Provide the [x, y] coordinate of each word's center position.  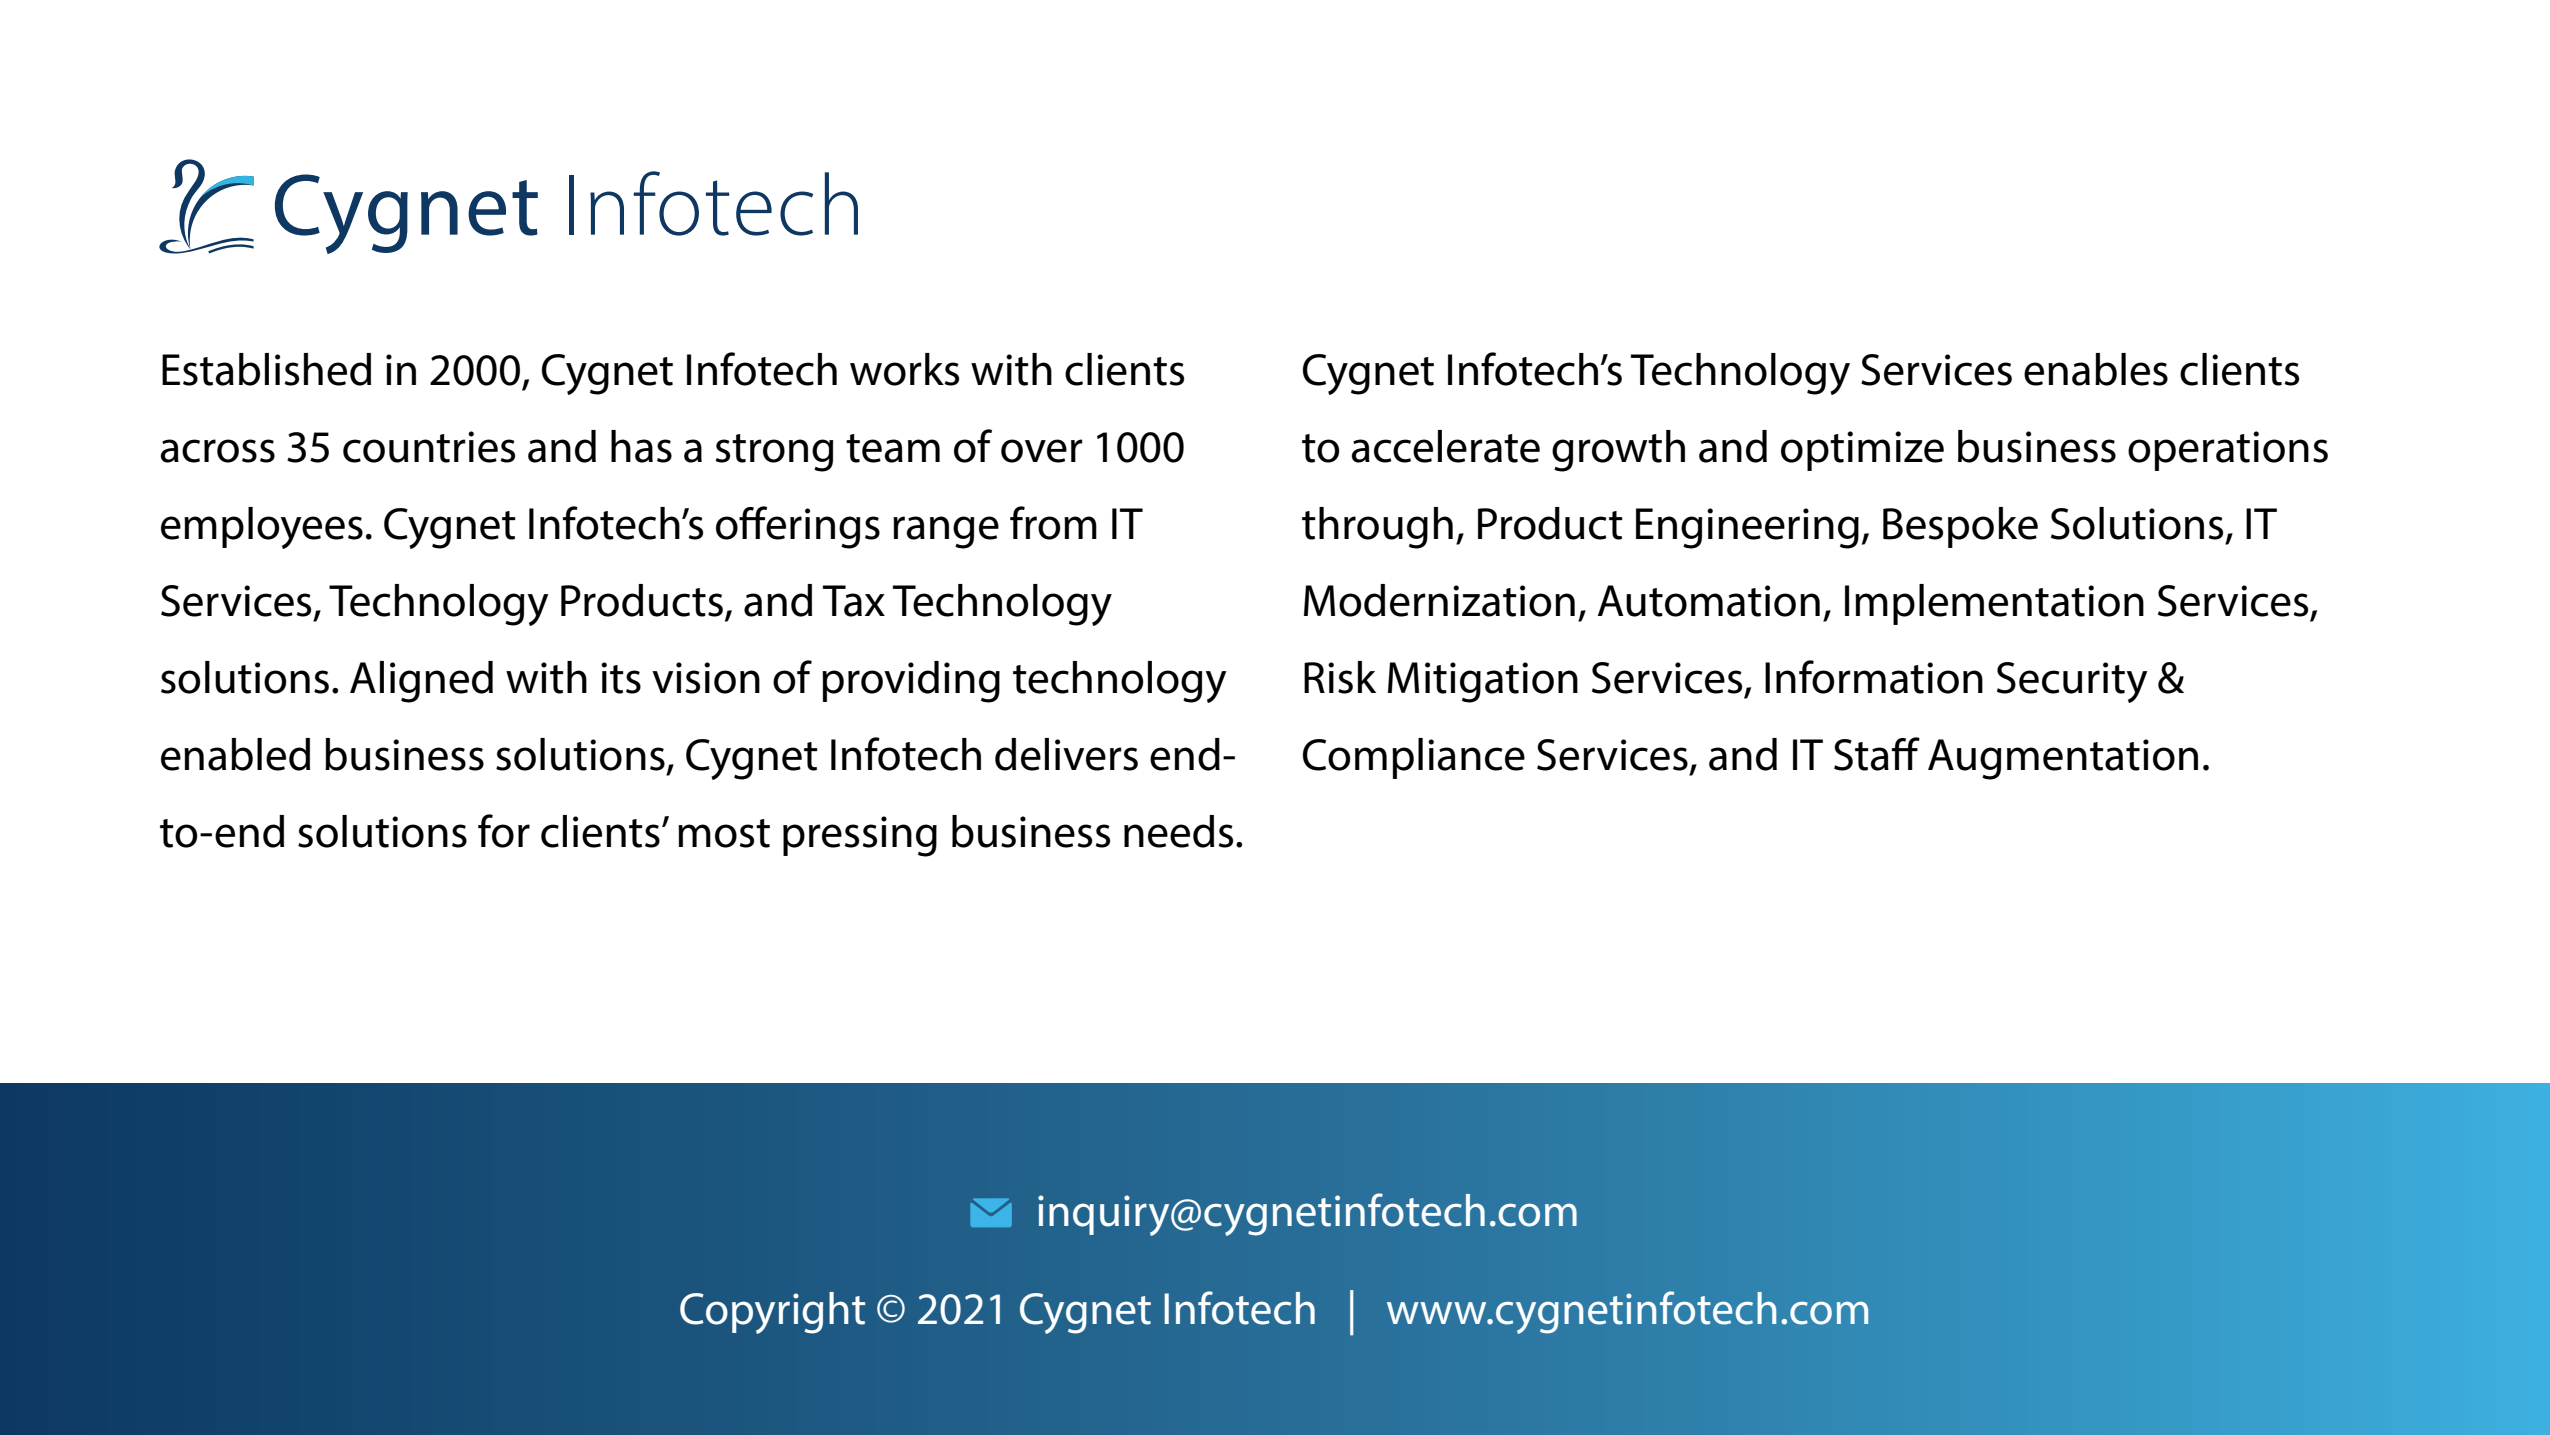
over [1042, 451]
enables [2096, 369]
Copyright [772, 1313]
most [724, 833]
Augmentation [2063, 759]
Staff [1877, 754]
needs [1178, 831]
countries [429, 447]
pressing [860, 836]
